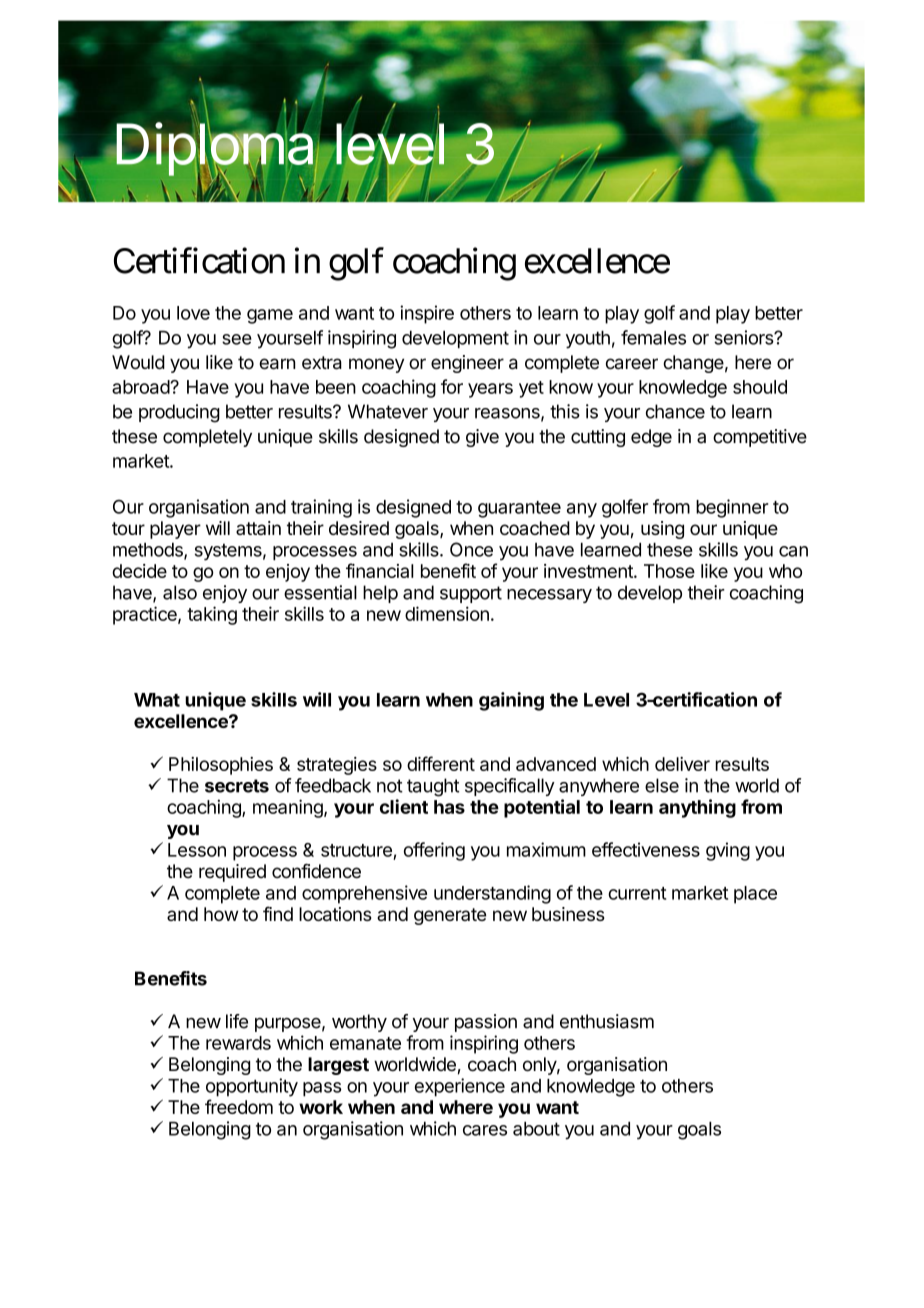  What do you see at coordinates (450, 916) in the document?
I see `generate` at bounding box center [450, 916].
